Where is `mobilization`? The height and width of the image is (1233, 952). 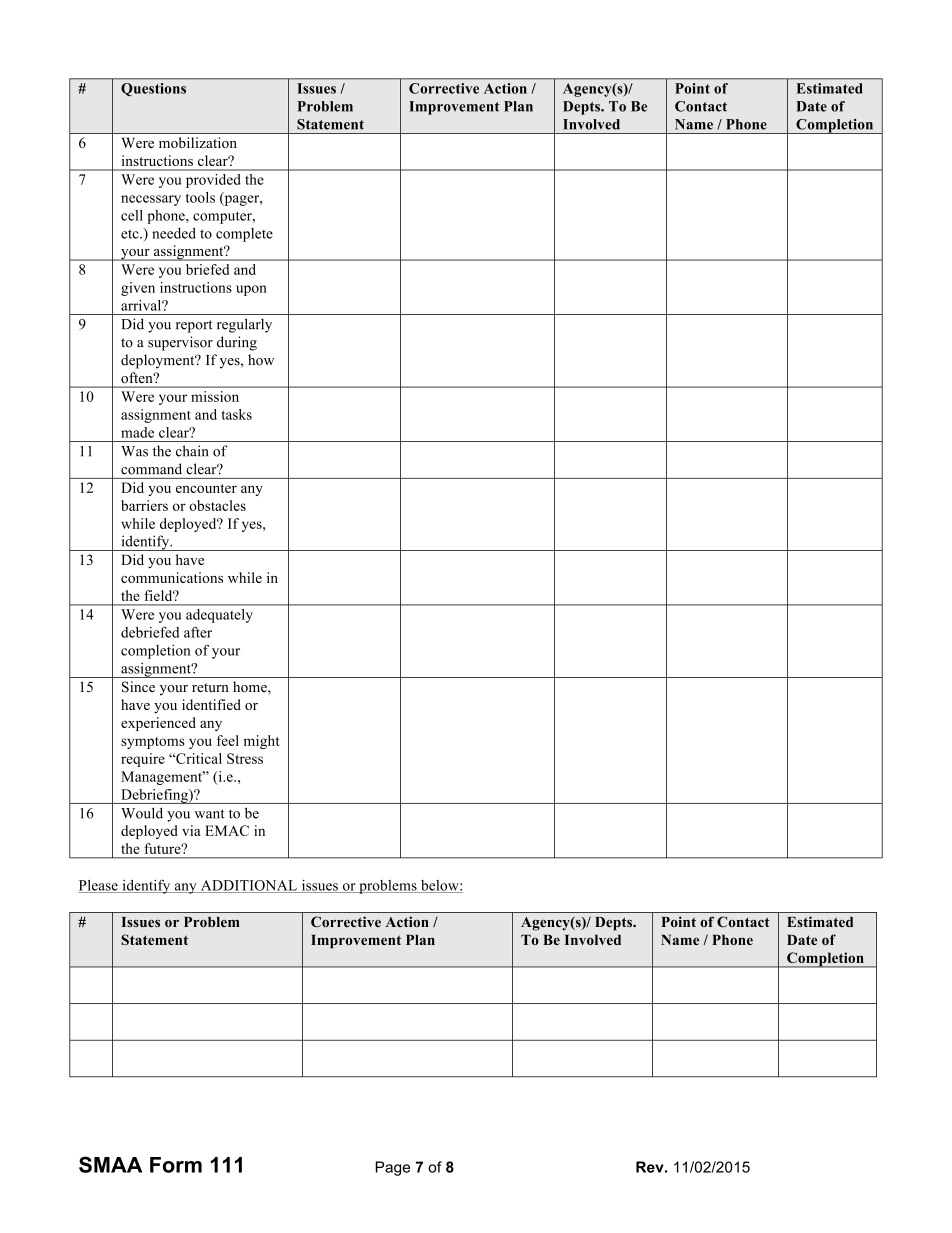 mobilization is located at coordinates (198, 142).
